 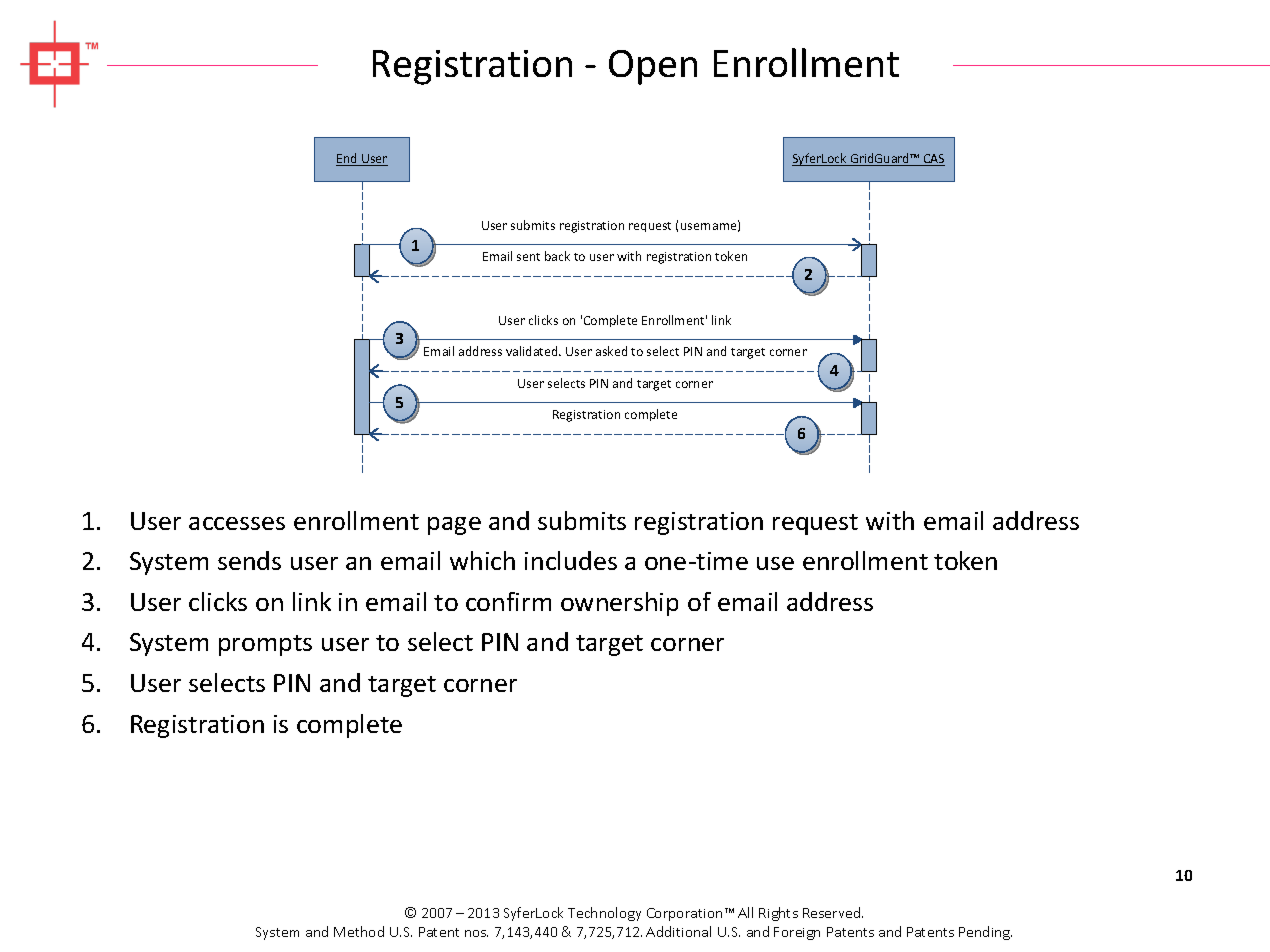 What do you see at coordinates (611, 351) in the document?
I see `asked` at bounding box center [611, 351].
